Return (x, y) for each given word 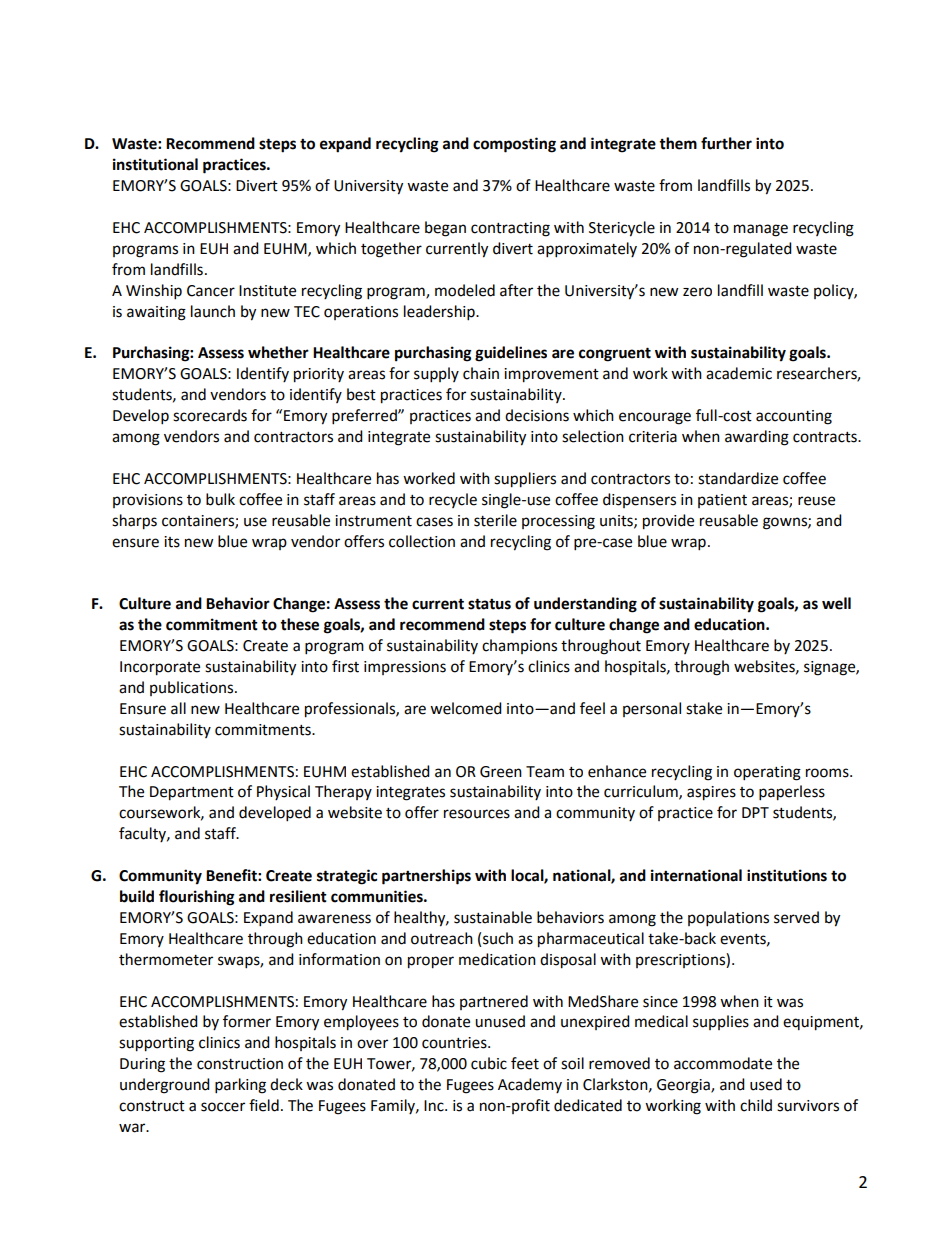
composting (514, 145)
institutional (155, 164)
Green (501, 772)
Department (192, 793)
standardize (738, 478)
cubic (489, 1063)
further (726, 143)
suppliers (525, 480)
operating (767, 773)
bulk (220, 499)
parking (240, 1086)
